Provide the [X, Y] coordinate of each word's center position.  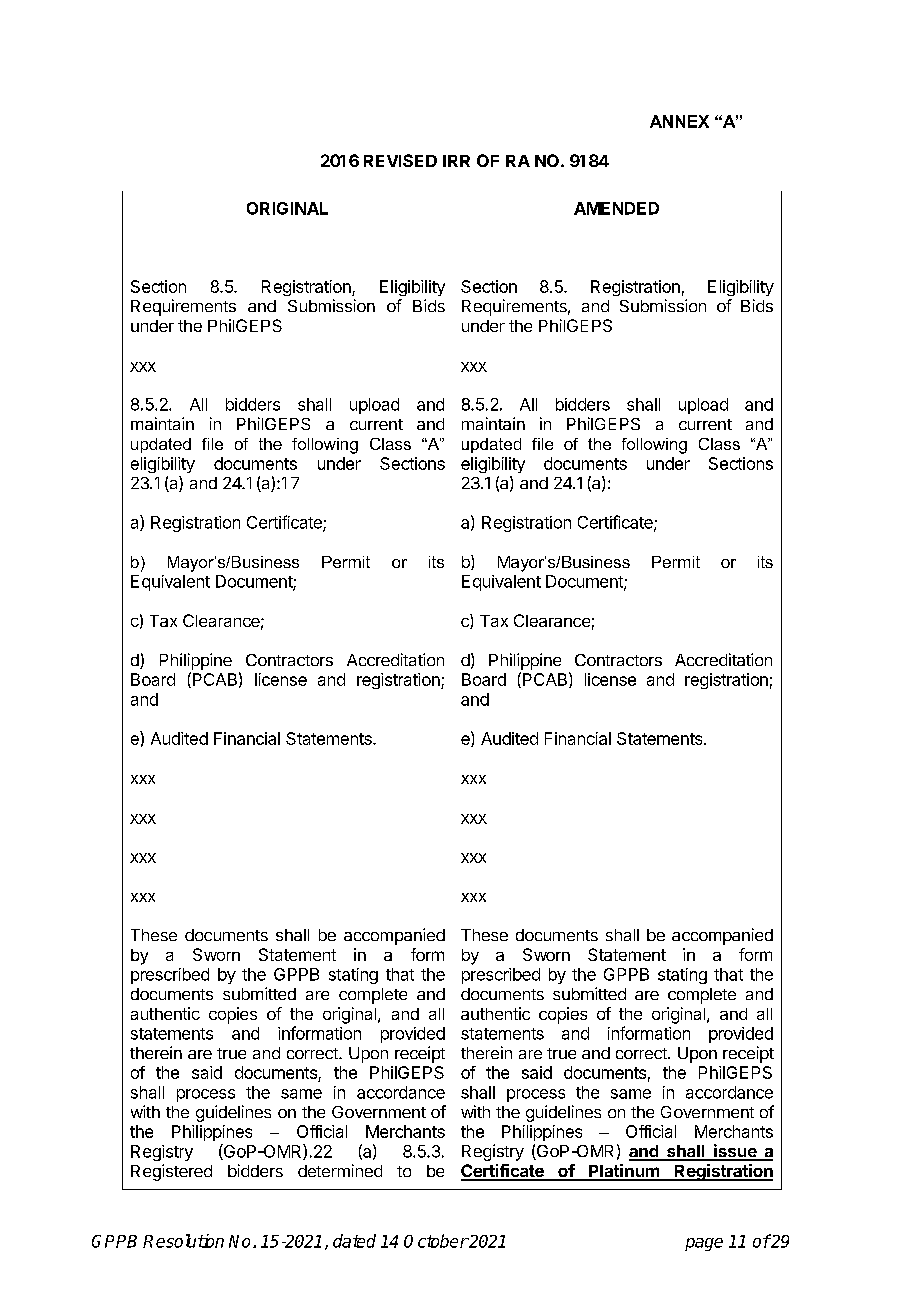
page [704, 1244]
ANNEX [679, 121]
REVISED [400, 160]
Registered [171, 1172]
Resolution [183, 1241]
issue [735, 1152]
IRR [456, 161]
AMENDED [616, 208]
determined [340, 1170]
